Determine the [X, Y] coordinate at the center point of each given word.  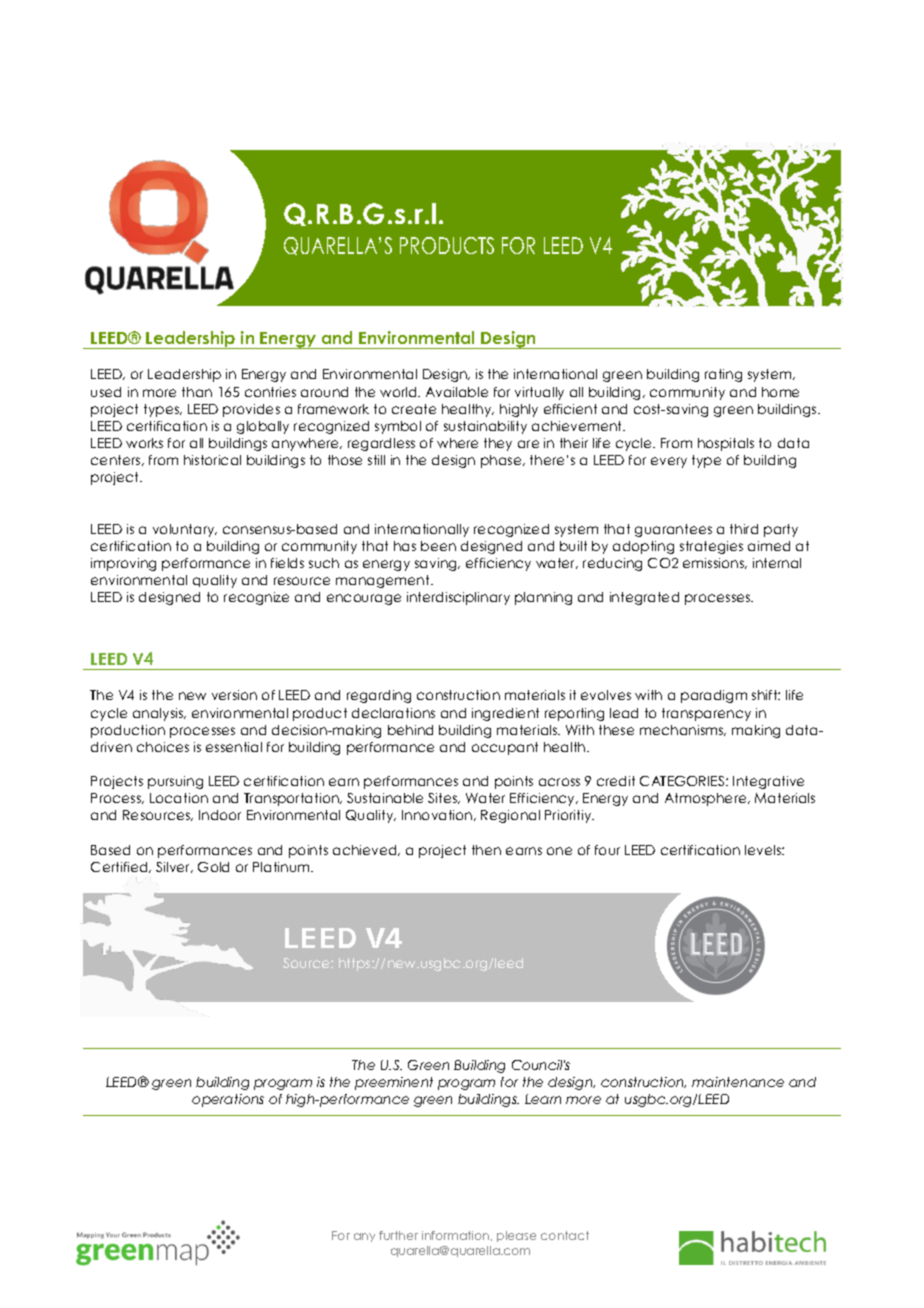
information [457, 1236]
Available [457, 392]
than [197, 392]
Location [179, 798]
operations [228, 1100]
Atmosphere [707, 799]
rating [723, 375]
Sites [444, 798]
